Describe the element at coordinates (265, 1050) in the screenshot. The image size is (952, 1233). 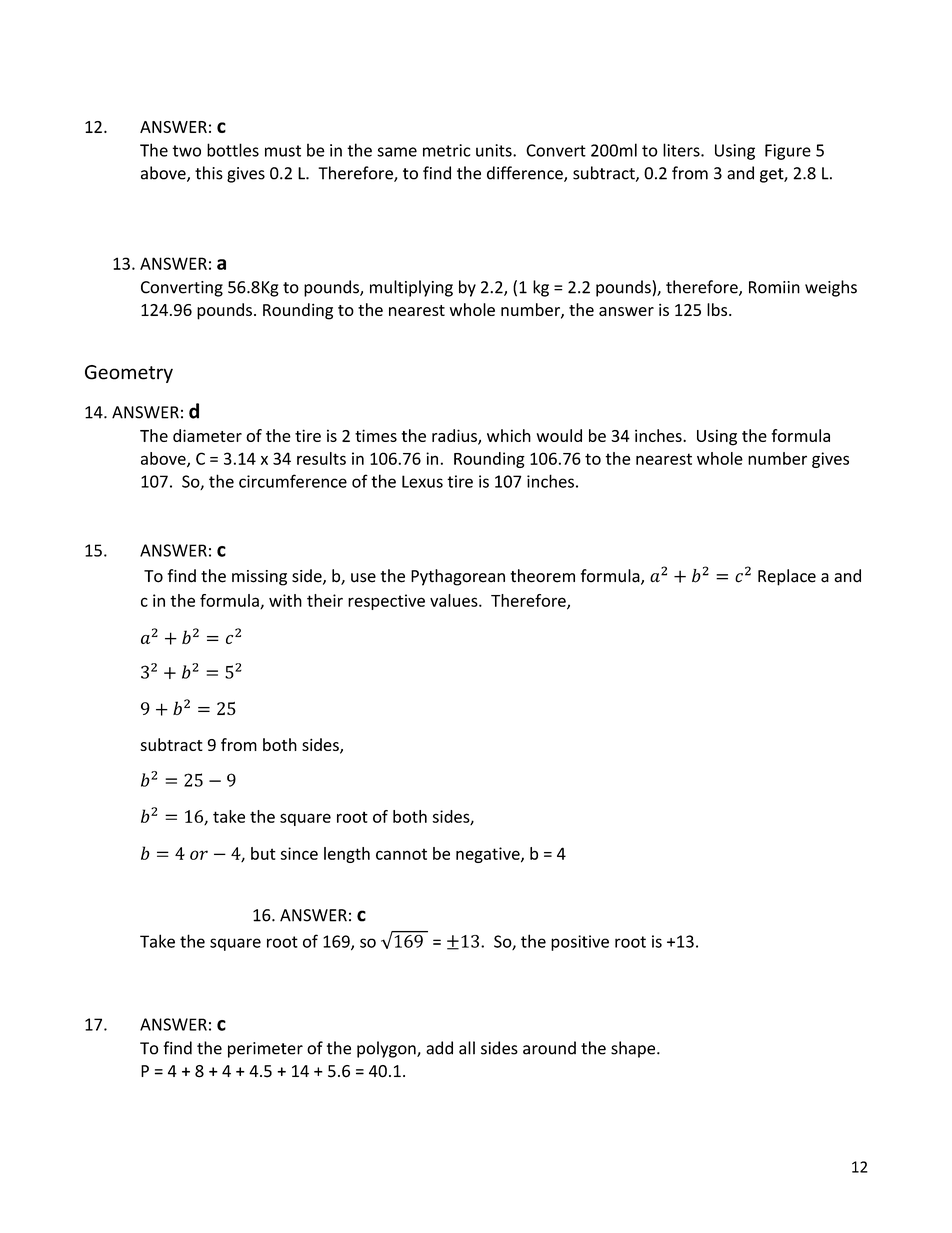
I see `perimeter` at that location.
